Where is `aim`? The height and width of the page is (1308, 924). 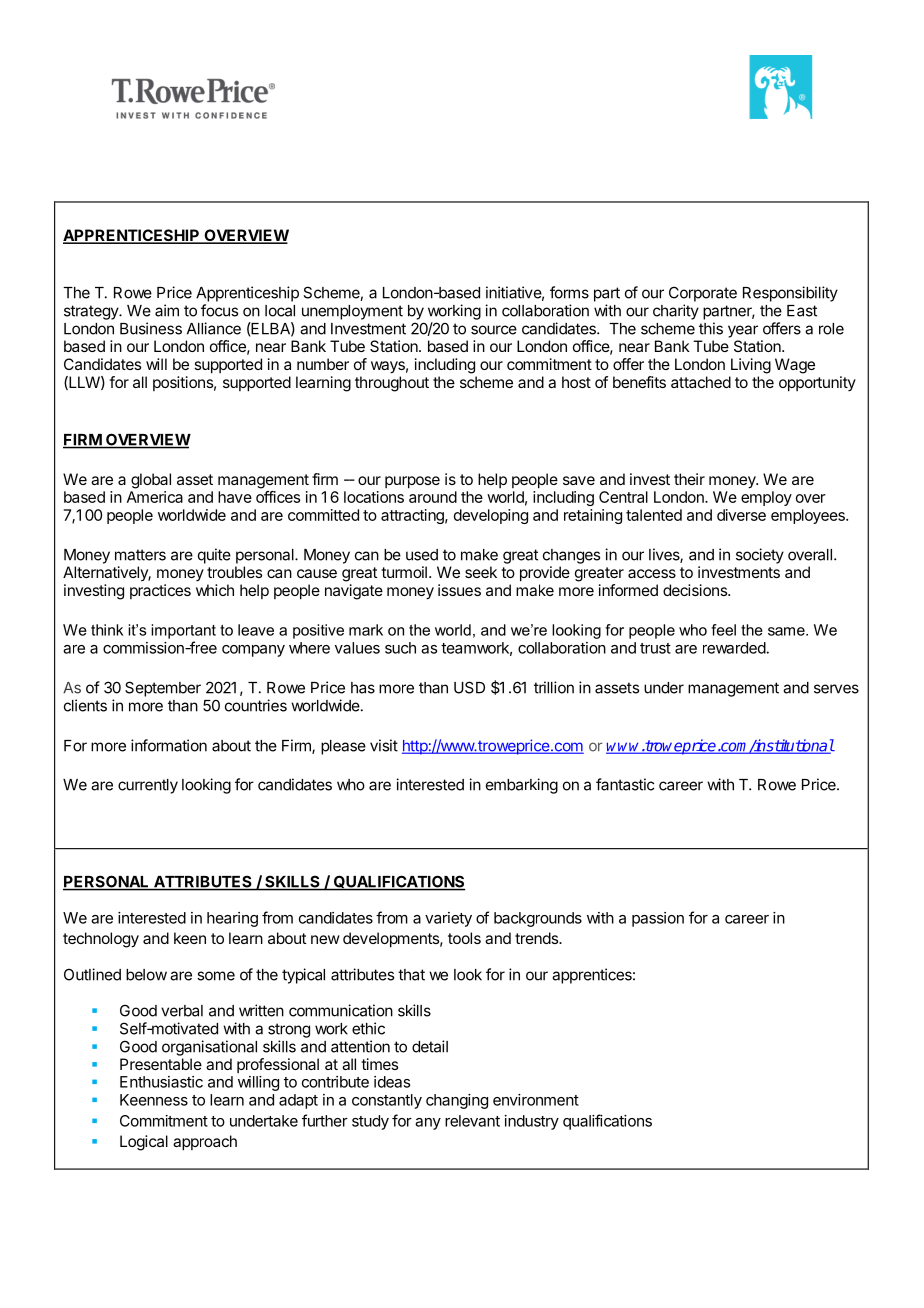 aim is located at coordinates (167, 310).
